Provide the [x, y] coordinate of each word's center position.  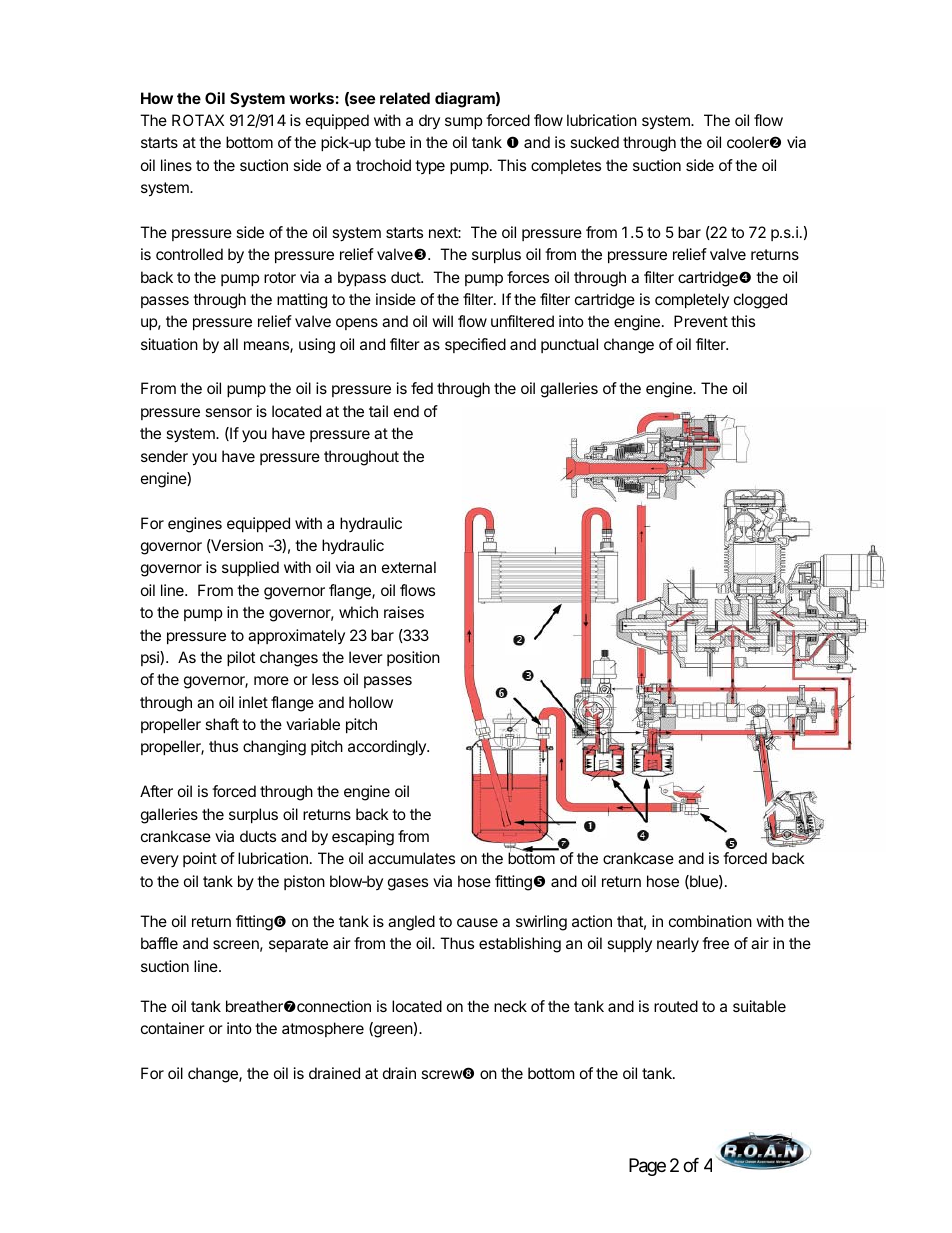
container [173, 1028]
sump [464, 123]
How [157, 98]
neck [510, 1006]
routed [676, 1006]
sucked [594, 142]
